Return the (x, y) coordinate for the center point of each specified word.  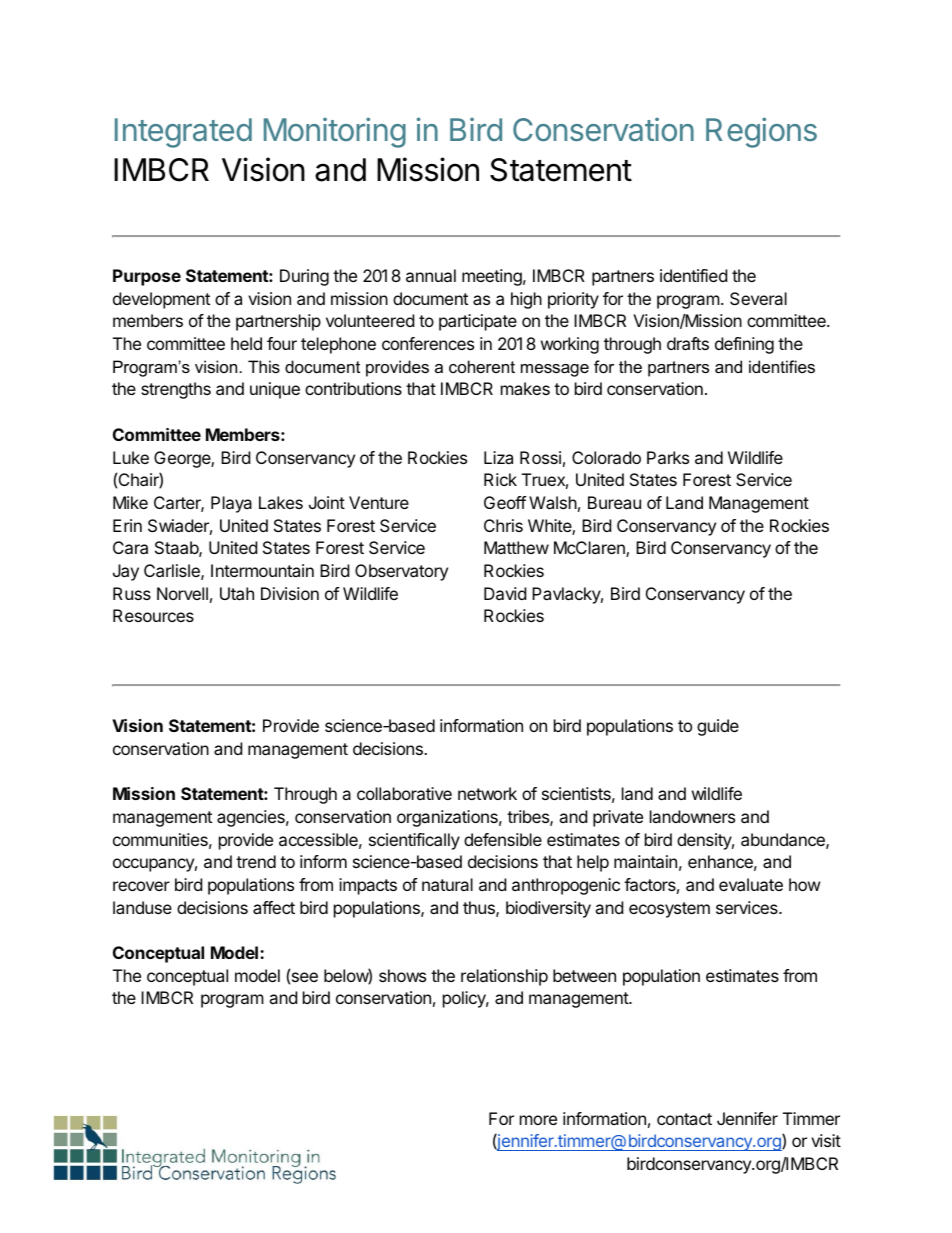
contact (684, 1119)
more (538, 1120)
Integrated (183, 133)
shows (402, 975)
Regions (761, 132)
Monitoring (335, 132)
